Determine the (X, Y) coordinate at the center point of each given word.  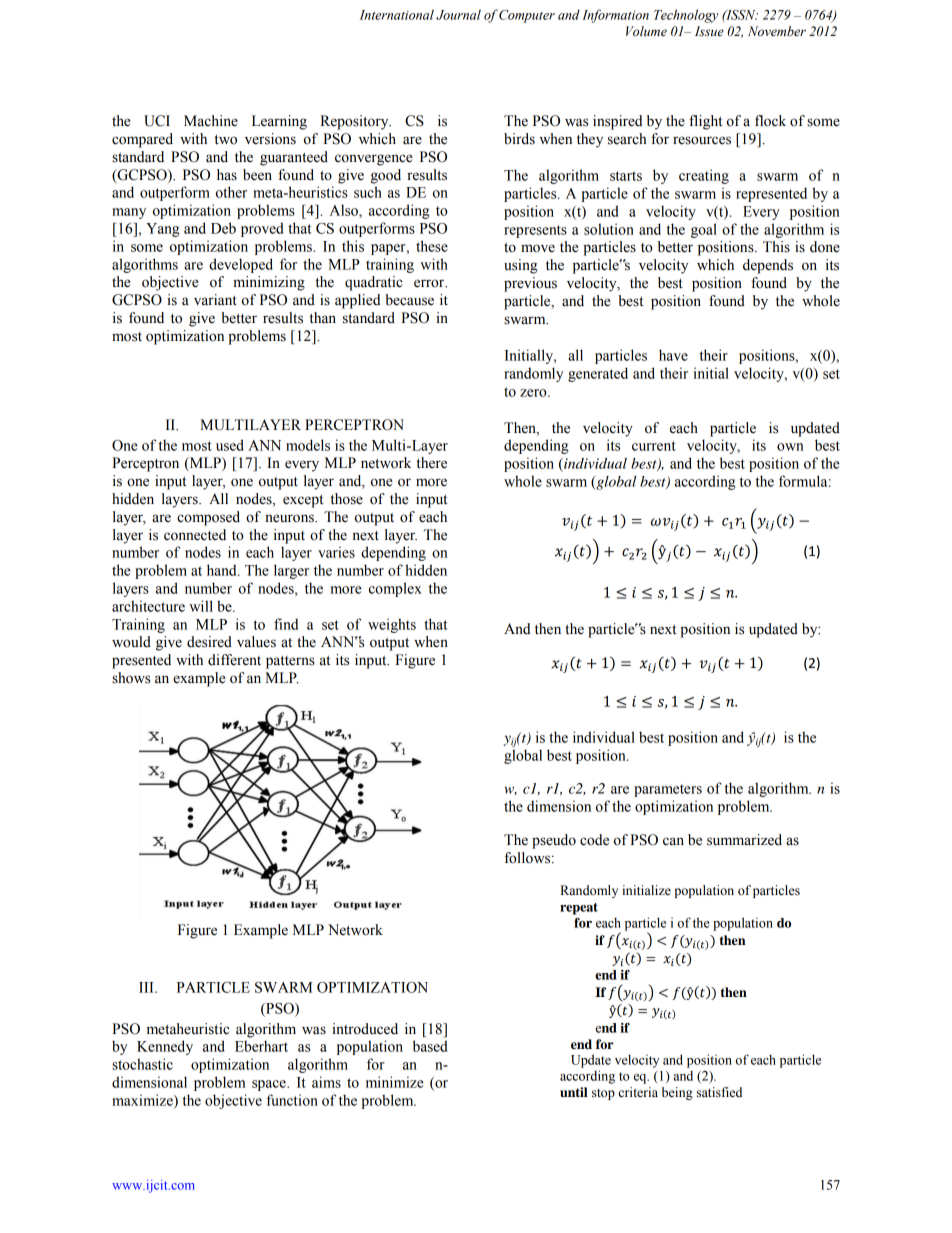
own (790, 447)
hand (223, 570)
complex (395, 589)
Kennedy (165, 1047)
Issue (709, 31)
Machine (211, 121)
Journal (458, 14)
